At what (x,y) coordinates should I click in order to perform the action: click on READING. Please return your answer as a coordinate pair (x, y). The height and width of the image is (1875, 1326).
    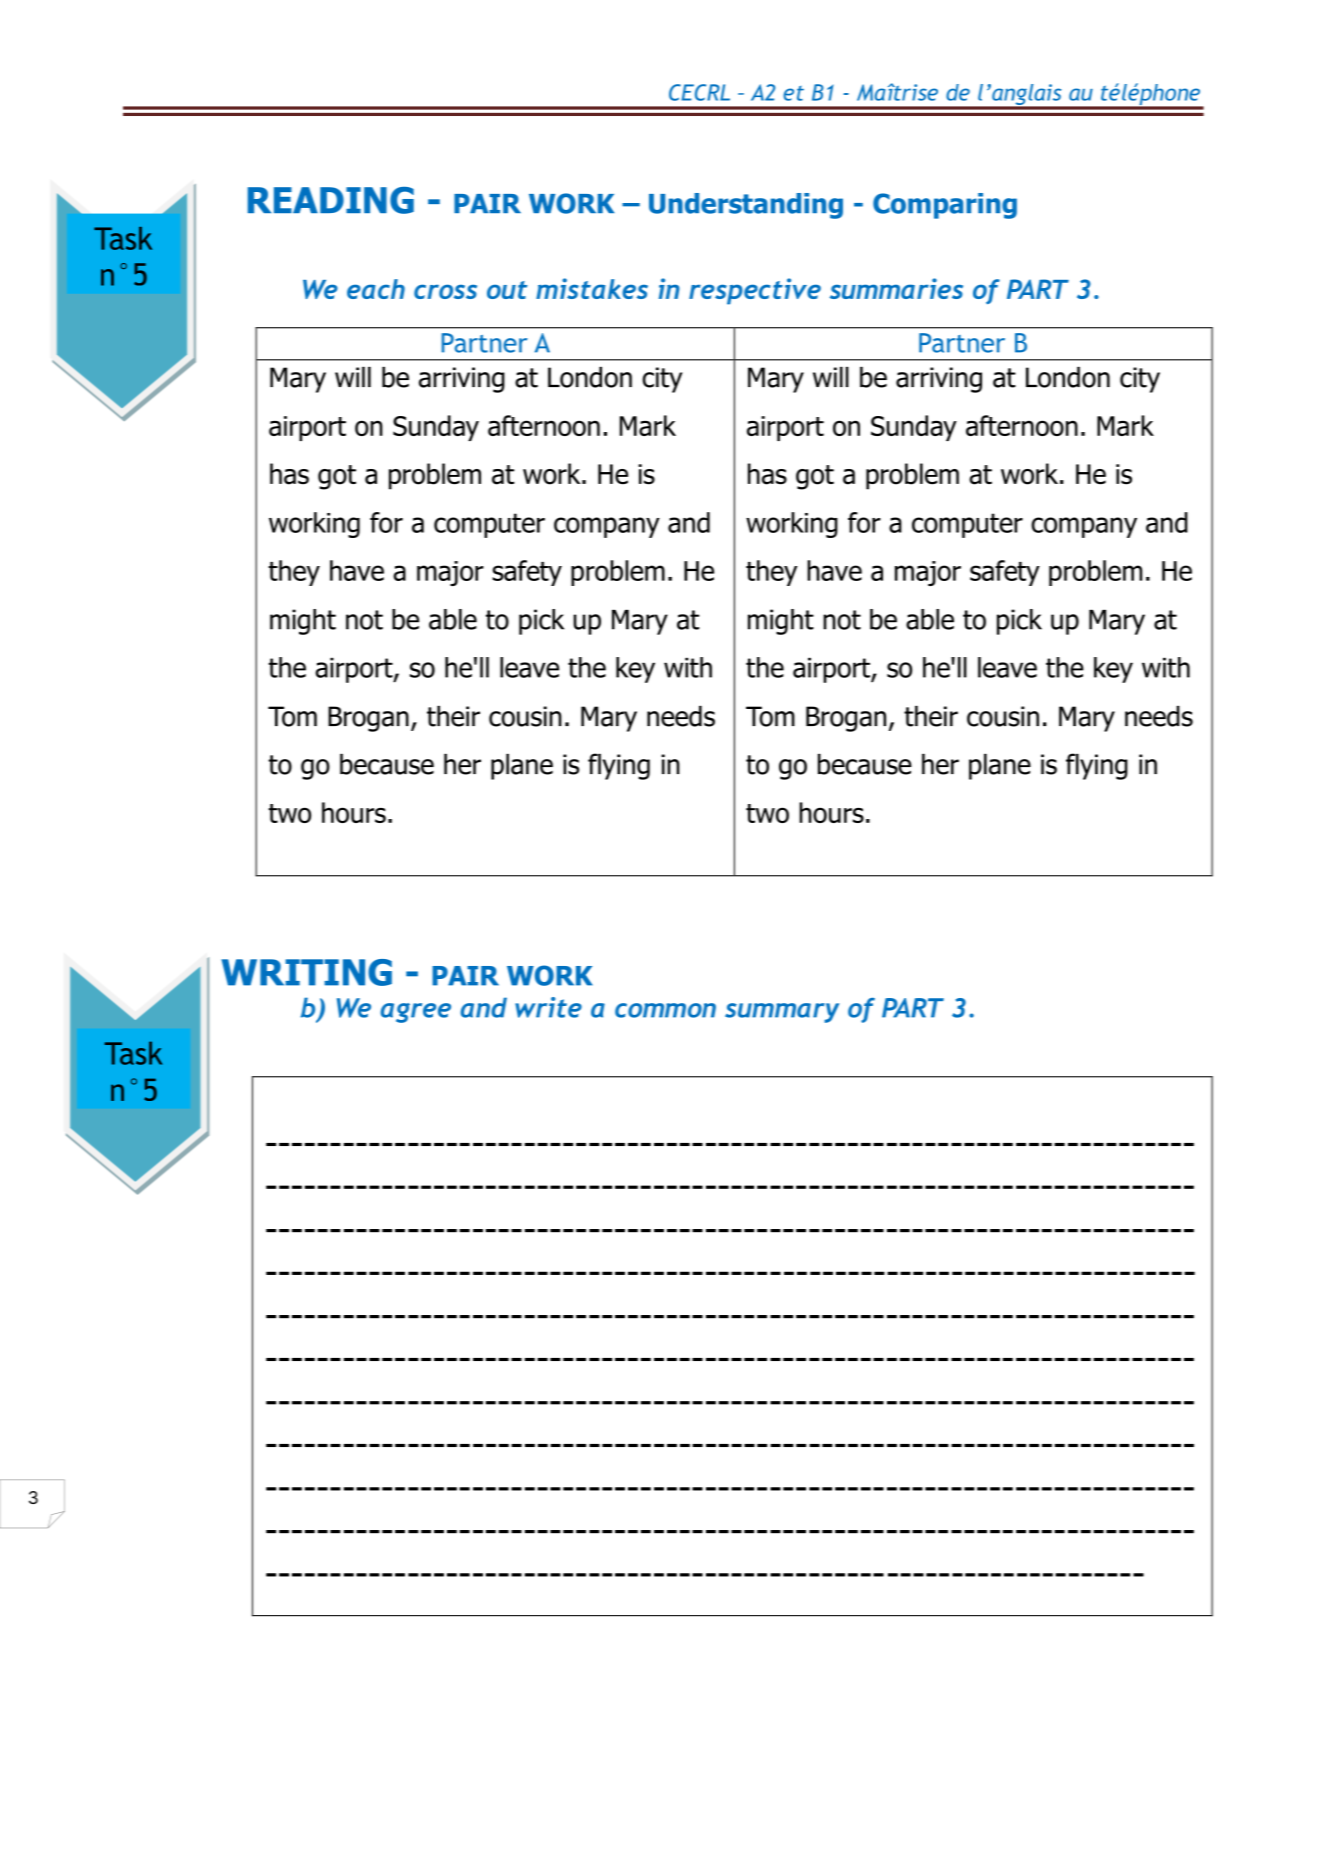
    Looking at the image, I should click on (331, 200).
